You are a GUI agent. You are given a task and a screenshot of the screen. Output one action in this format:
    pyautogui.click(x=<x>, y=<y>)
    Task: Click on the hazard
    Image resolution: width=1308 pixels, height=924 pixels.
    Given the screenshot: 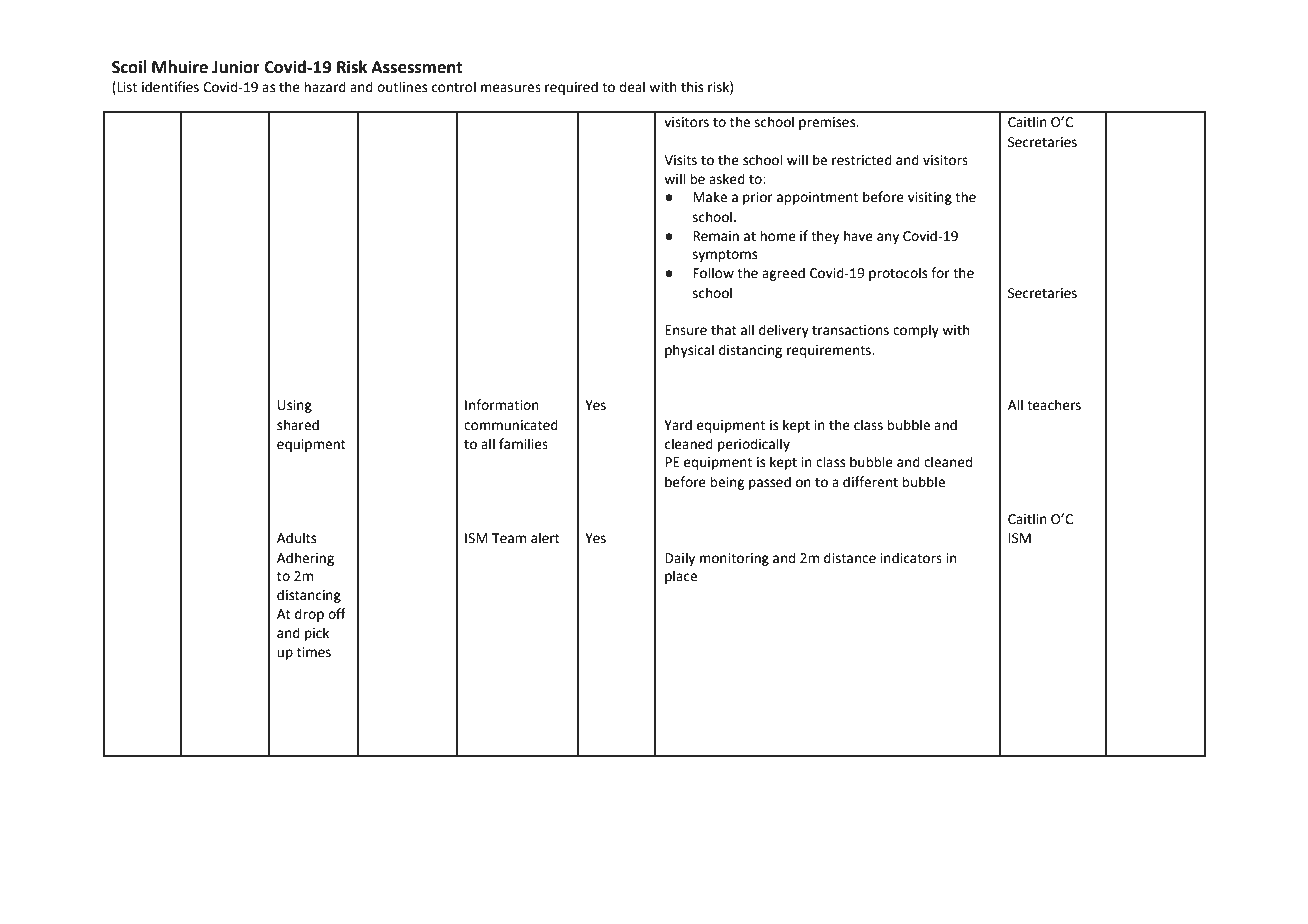 What is the action you would take?
    pyautogui.click(x=325, y=87)
